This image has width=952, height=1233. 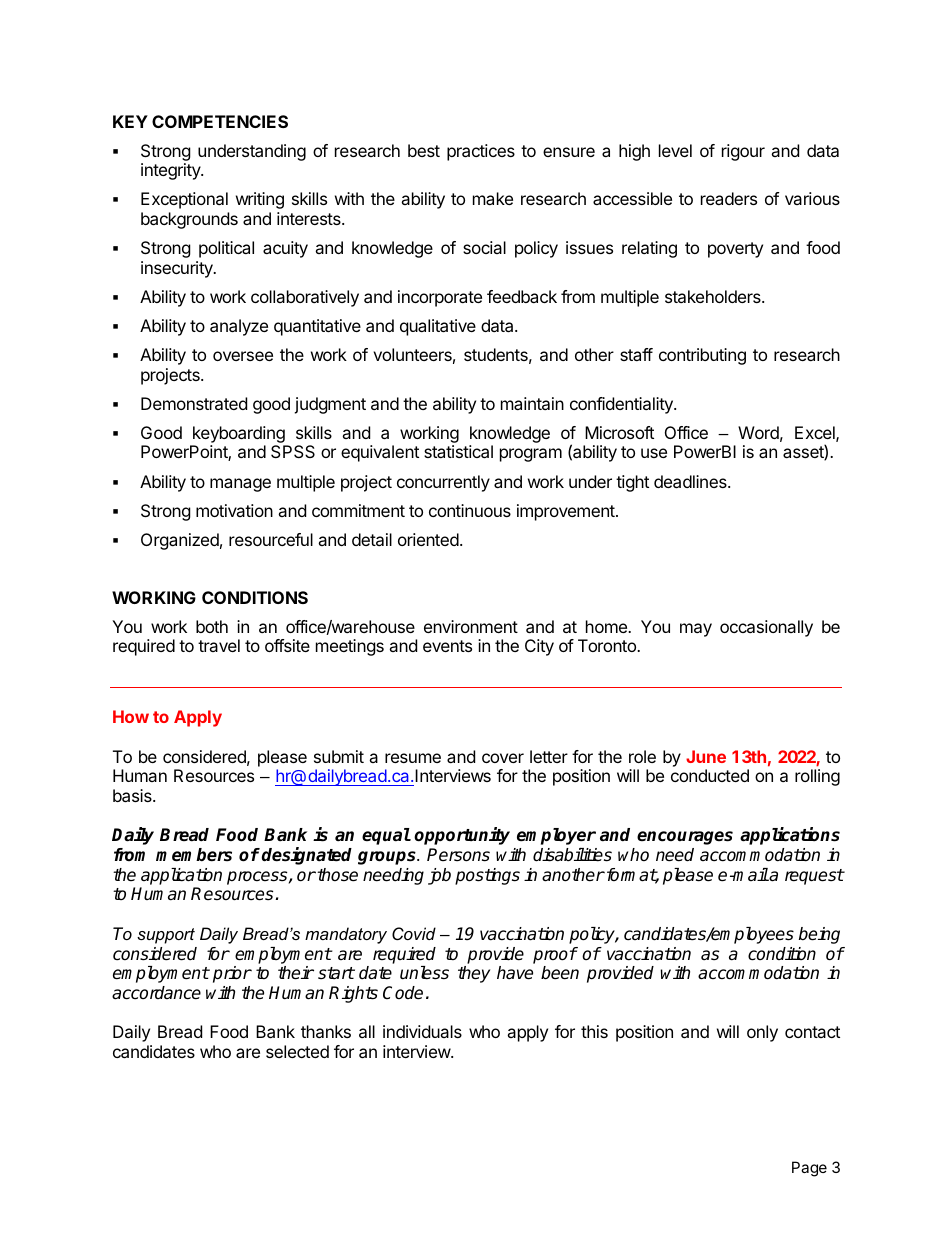 I want to click on motivation, so click(x=234, y=510).
